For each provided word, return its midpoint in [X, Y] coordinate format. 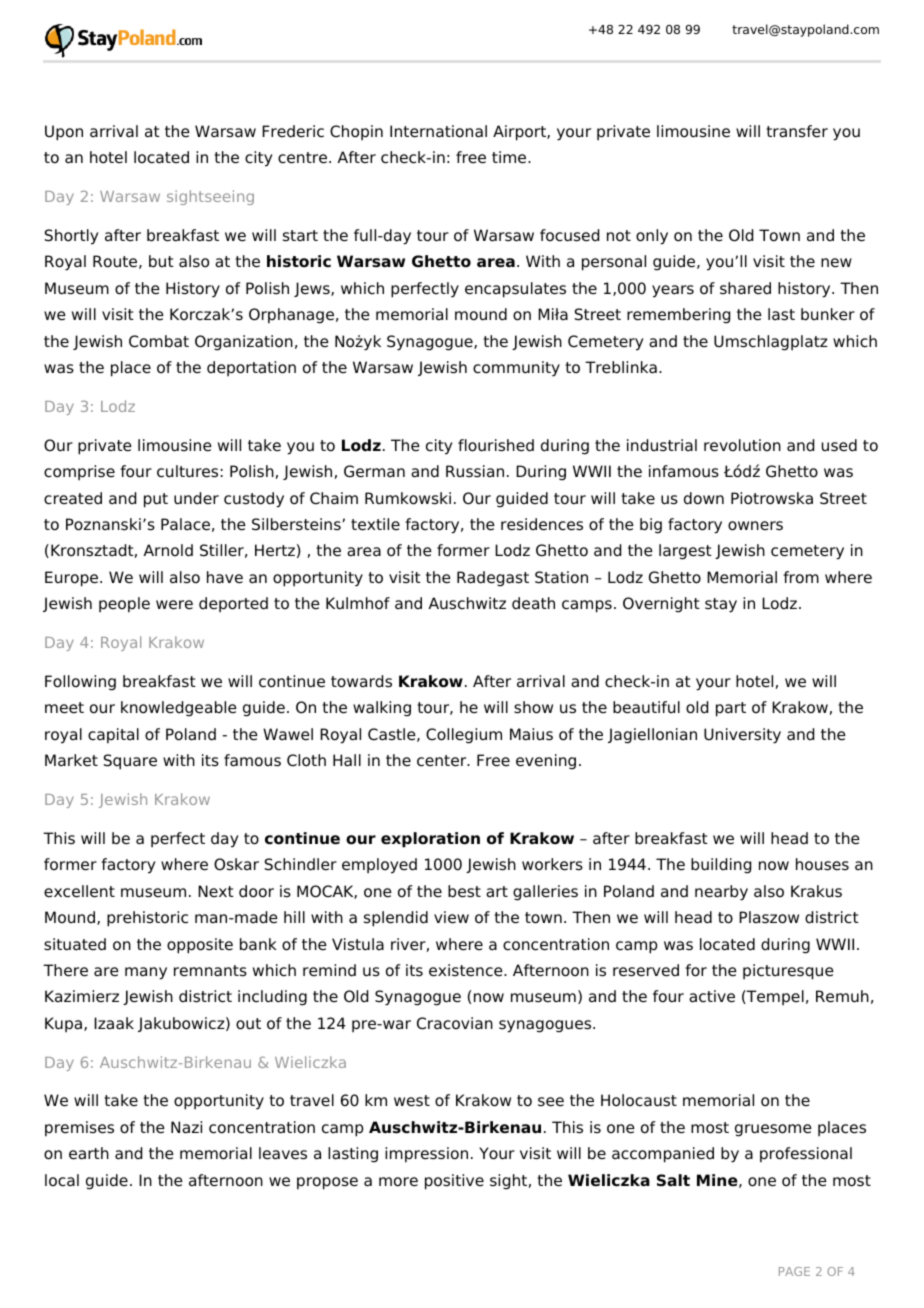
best [464, 891]
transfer [797, 131]
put [156, 500]
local [62, 1180]
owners [755, 526]
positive [454, 1182]
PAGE [794, 1271]
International [438, 131]
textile [375, 524]
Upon [64, 133]
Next [216, 891]
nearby [721, 893]
